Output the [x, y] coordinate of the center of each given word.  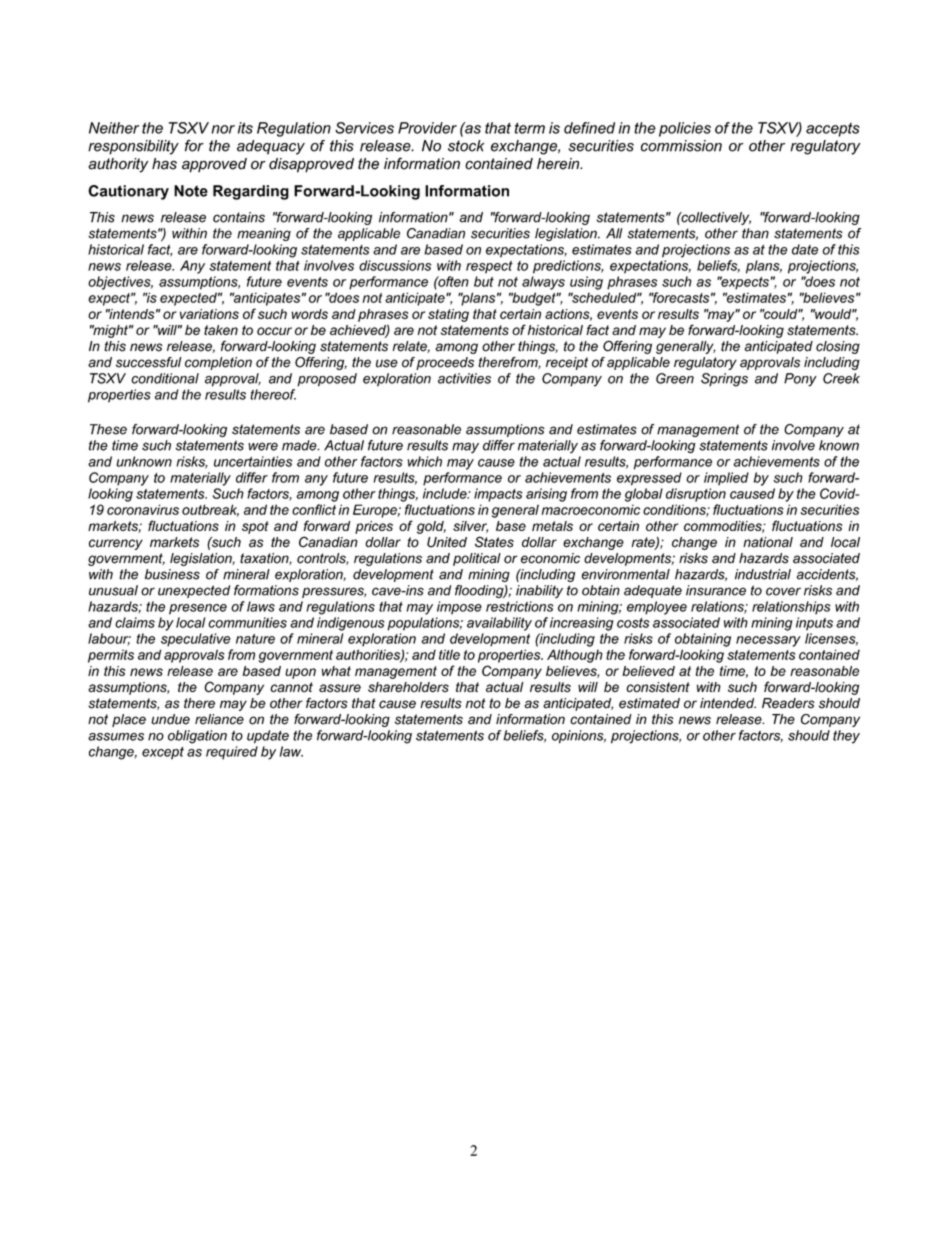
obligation [197, 737]
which [424, 461]
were [263, 446]
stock [466, 146]
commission [681, 146]
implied [726, 479]
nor [223, 129]
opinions [579, 737]
